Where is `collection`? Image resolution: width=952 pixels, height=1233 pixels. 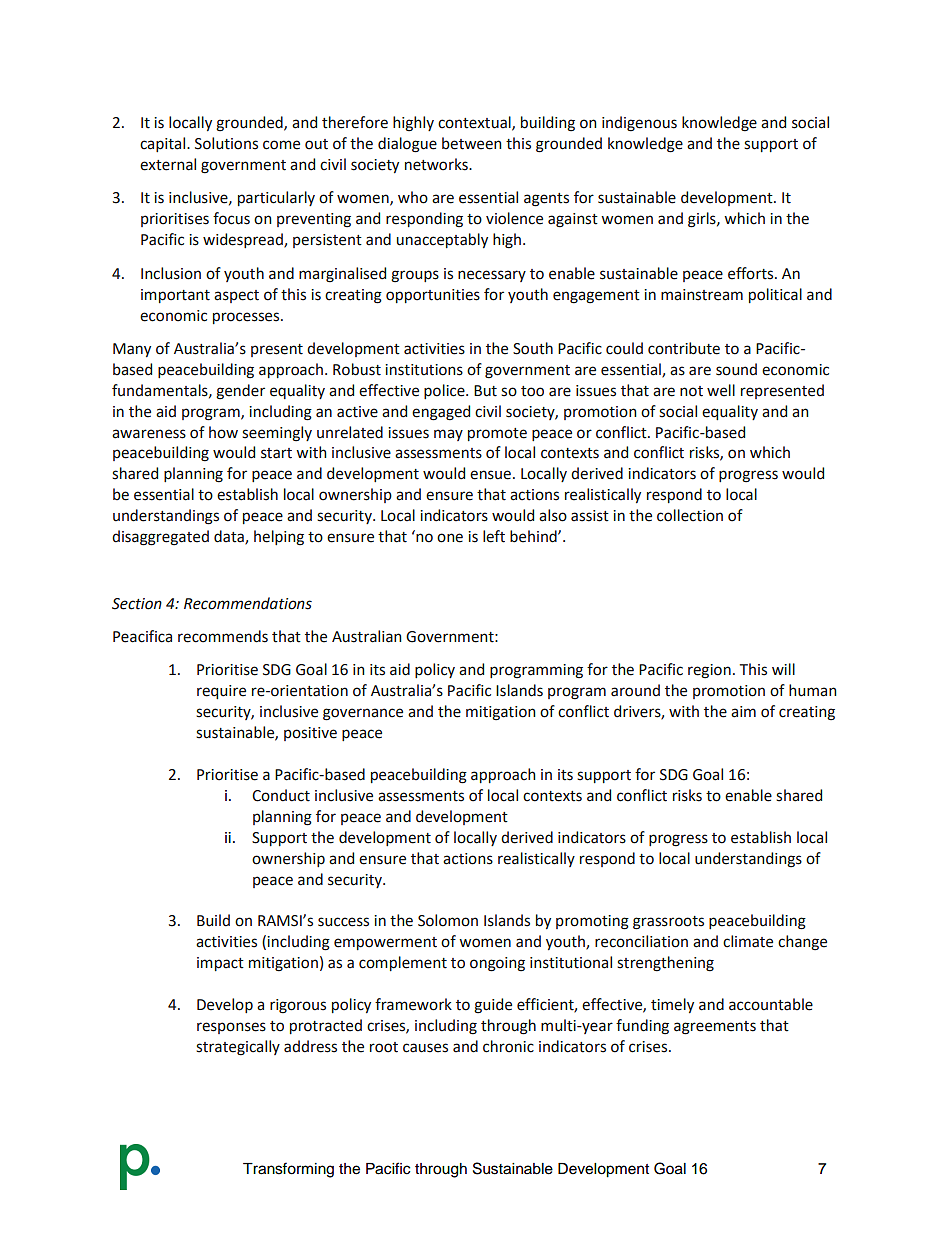 collection is located at coordinates (690, 515).
